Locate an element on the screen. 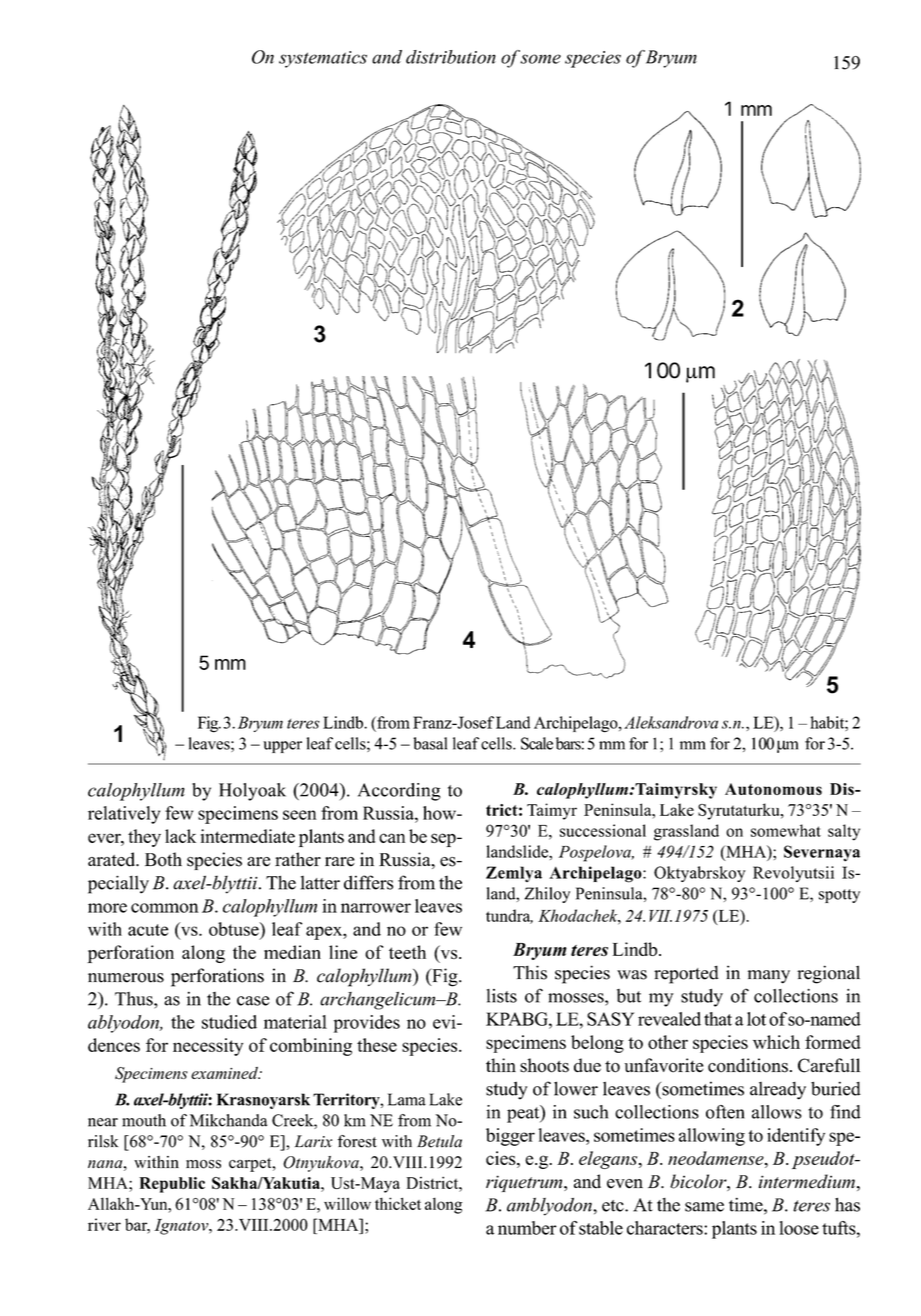  lack is located at coordinates (180, 836).
